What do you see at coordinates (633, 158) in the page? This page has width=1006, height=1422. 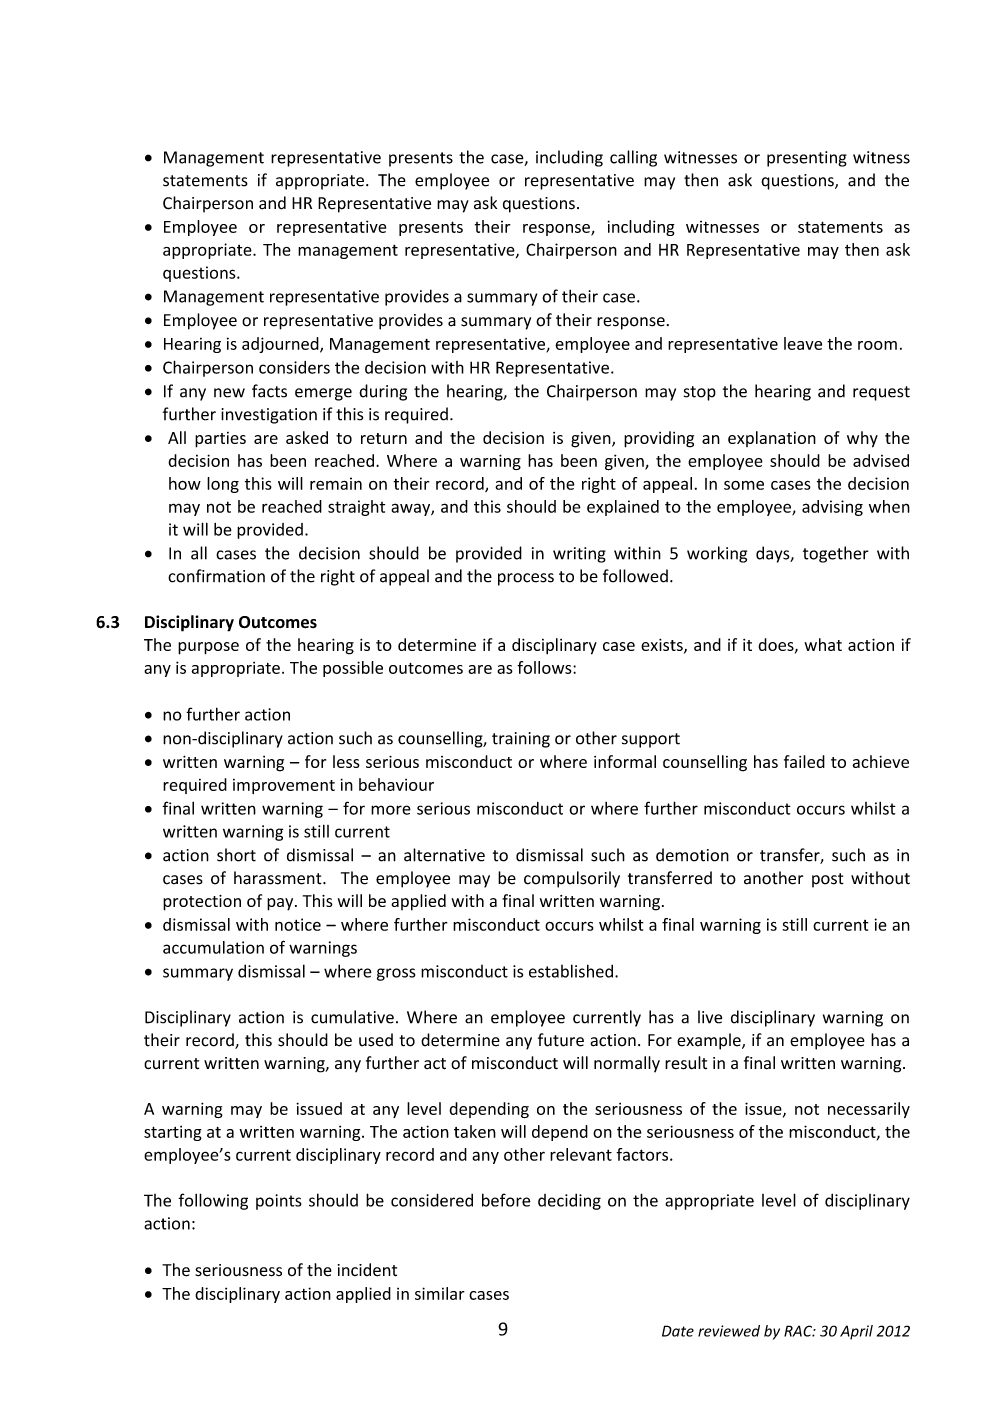 I see `calling` at bounding box center [633, 158].
